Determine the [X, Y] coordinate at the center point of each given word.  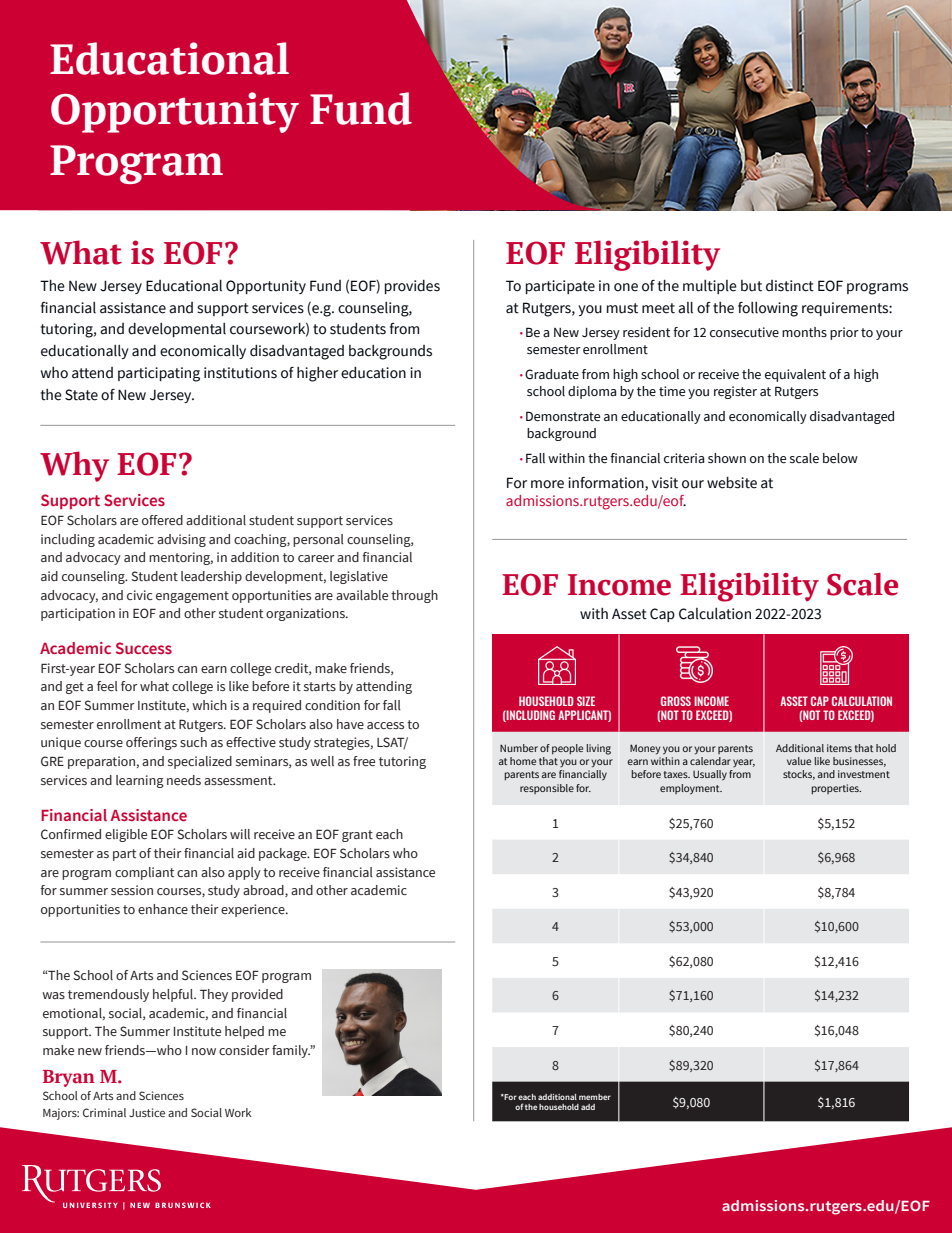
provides [412, 287]
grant [357, 836]
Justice [147, 1112]
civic [140, 595]
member [595, 1097]
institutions [240, 373]
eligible [126, 835]
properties [836, 789]
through [414, 596]
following [768, 309]
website [732, 483]
